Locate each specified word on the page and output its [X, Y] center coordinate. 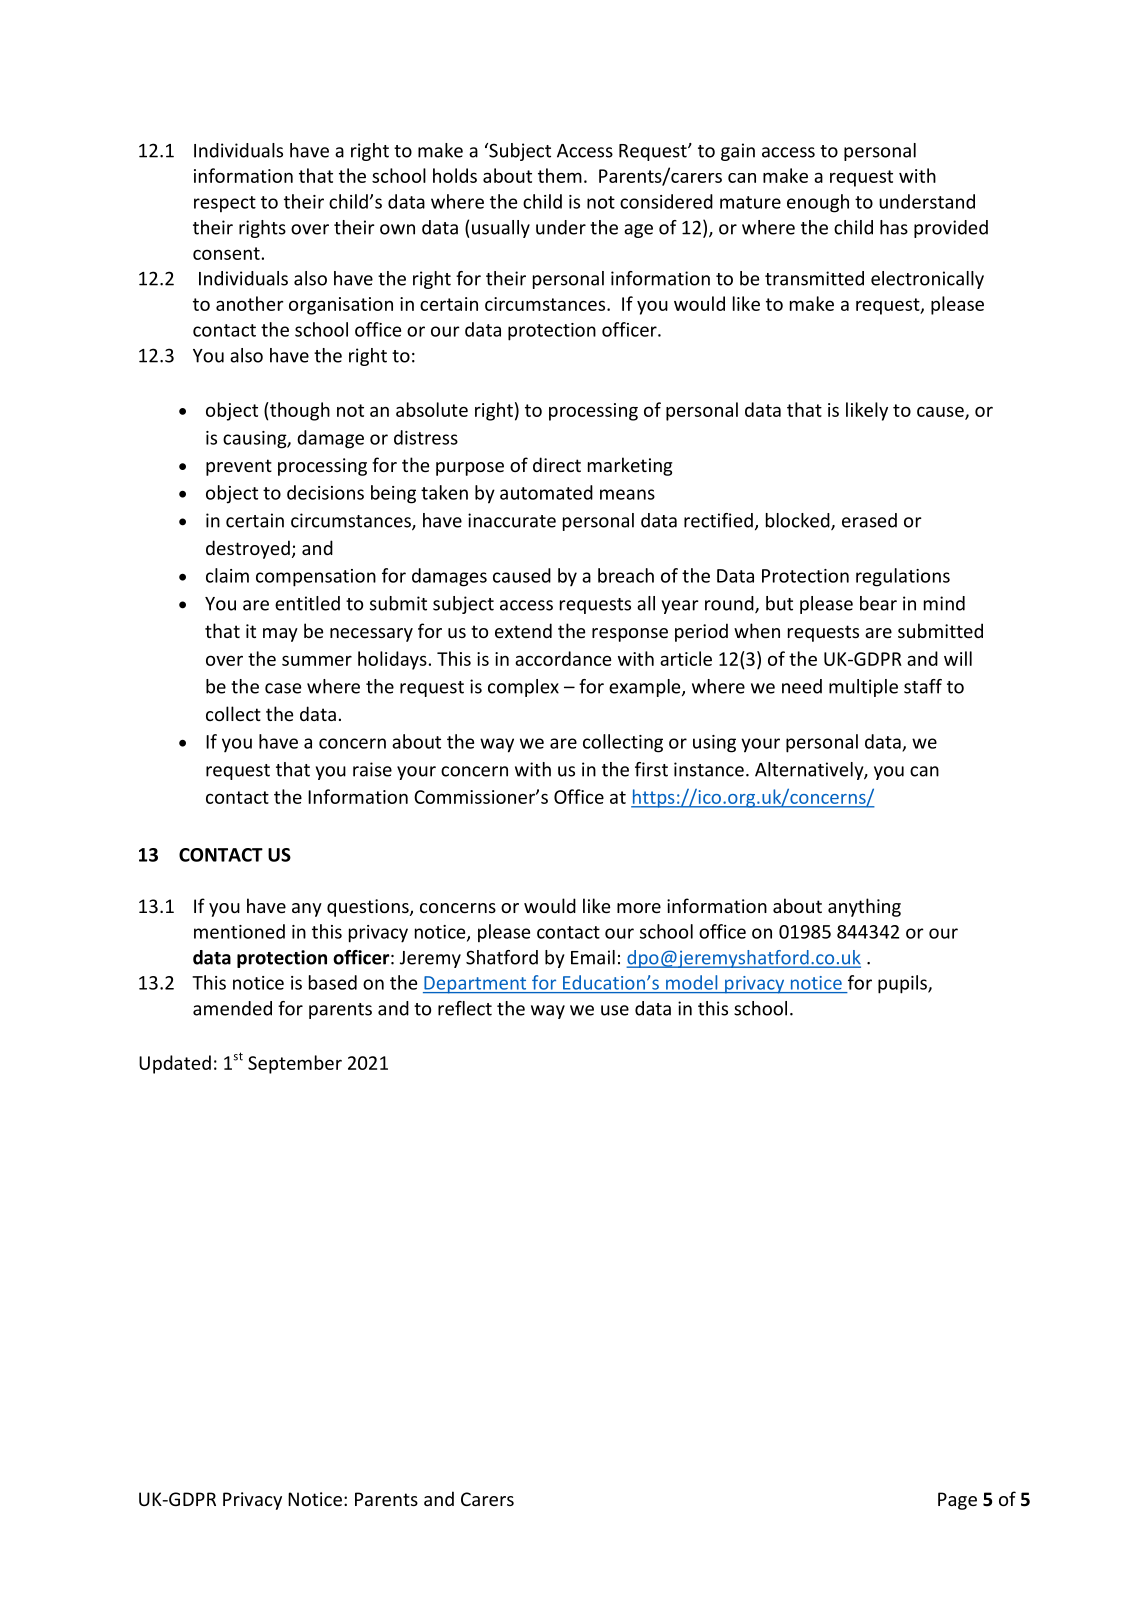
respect [225, 204]
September [295, 1064]
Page [957, 1501]
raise [372, 769]
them [560, 175]
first [651, 769]
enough [818, 203]
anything [864, 907]
